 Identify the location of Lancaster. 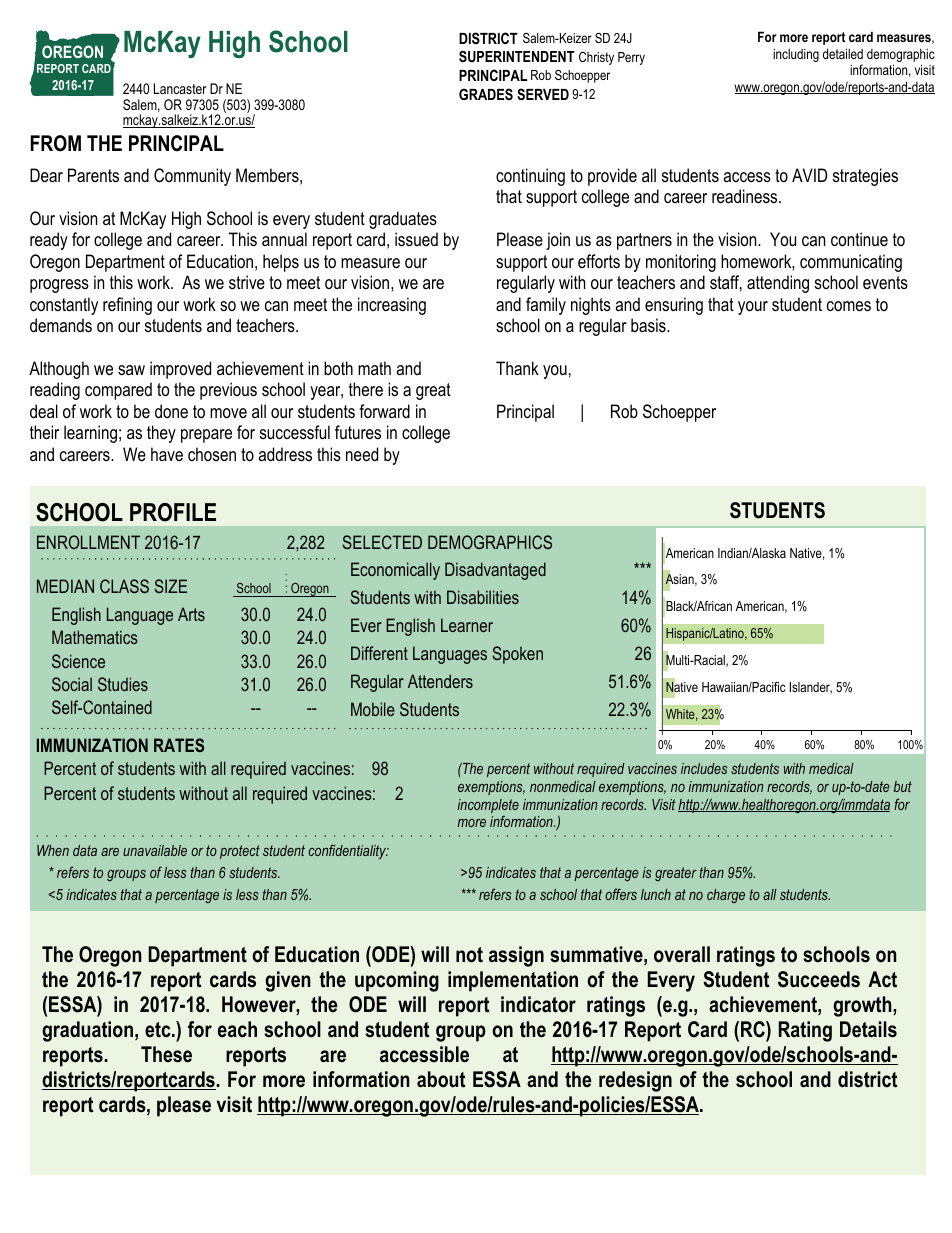
(180, 88).
